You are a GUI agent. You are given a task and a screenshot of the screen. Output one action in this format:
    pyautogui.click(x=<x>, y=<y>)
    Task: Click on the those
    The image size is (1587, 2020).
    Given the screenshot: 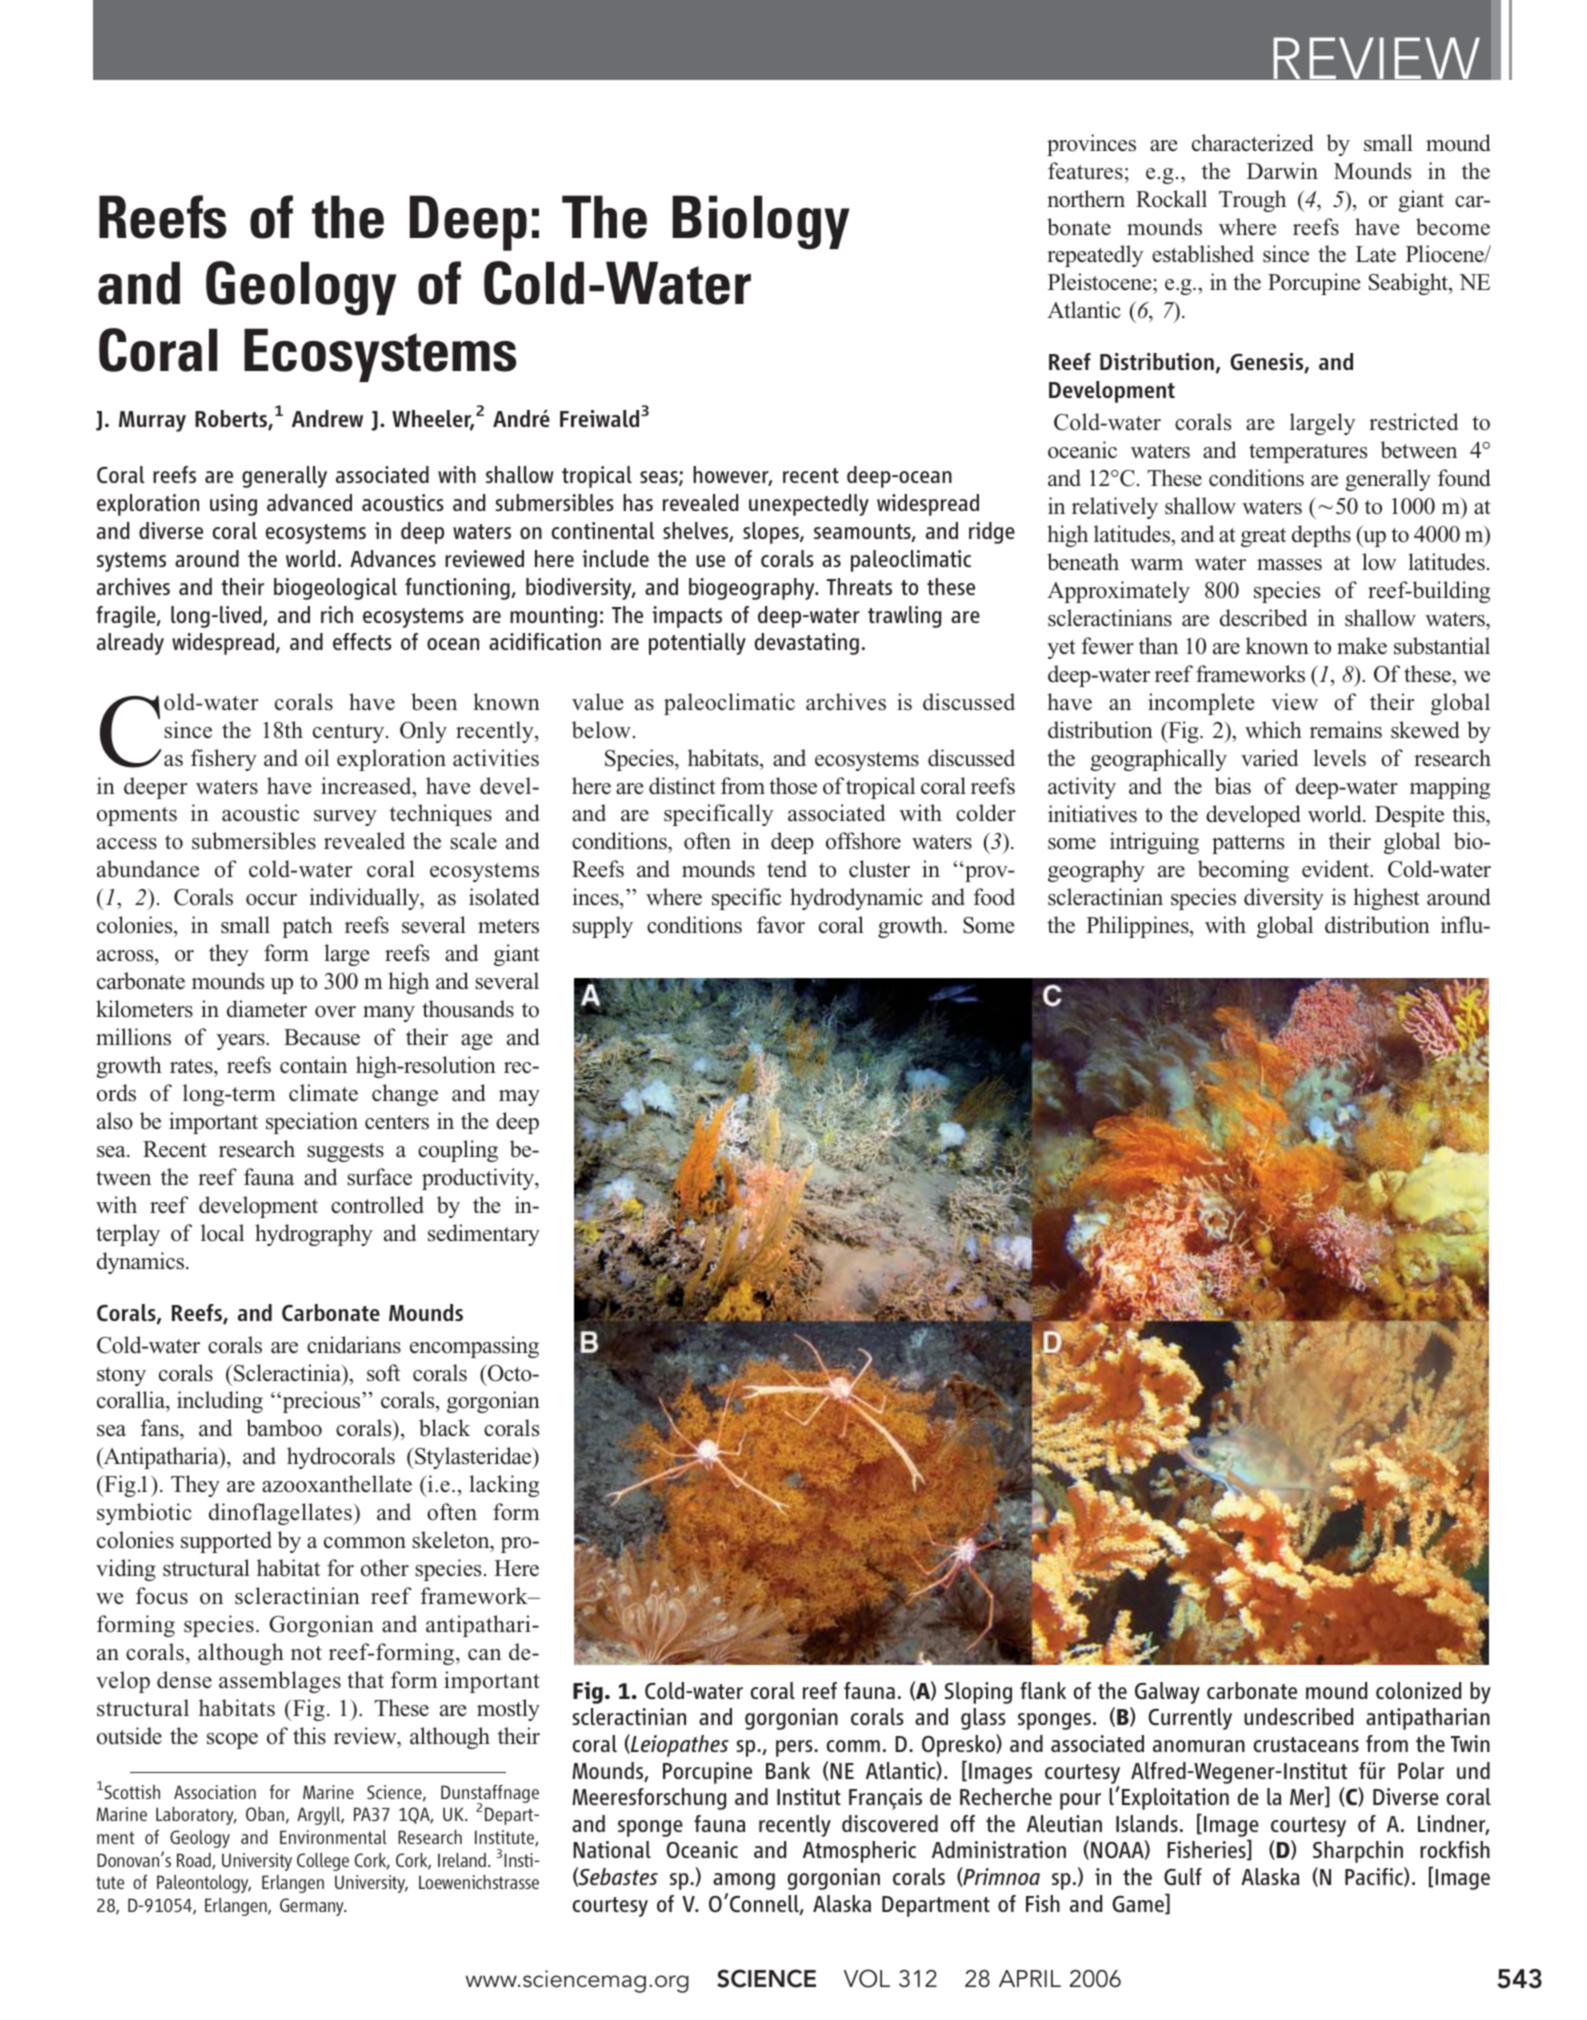 What is the action you would take?
    pyautogui.click(x=793, y=786)
